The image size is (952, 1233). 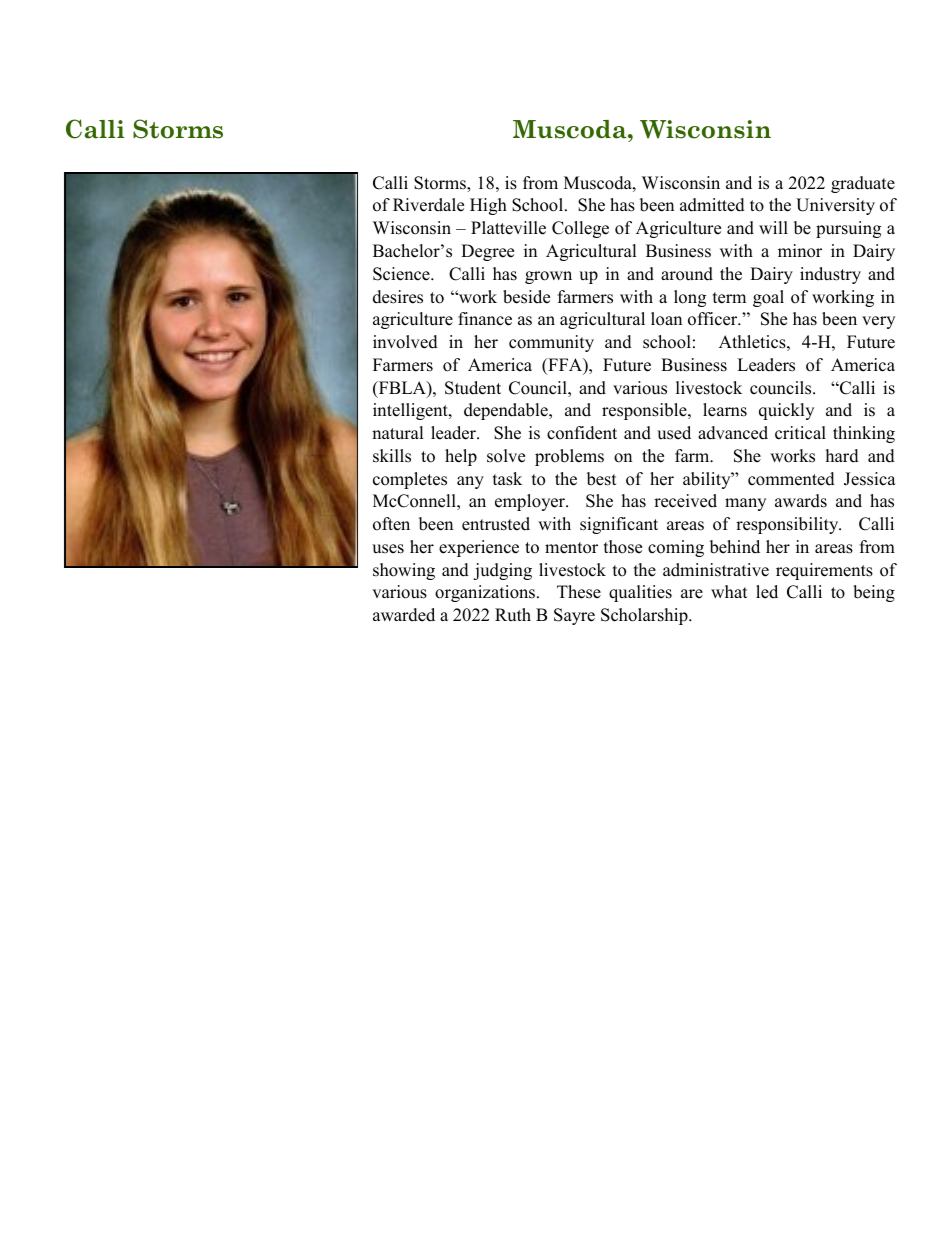 What do you see at coordinates (835, 206) in the screenshot?
I see `University` at bounding box center [835, 206].
